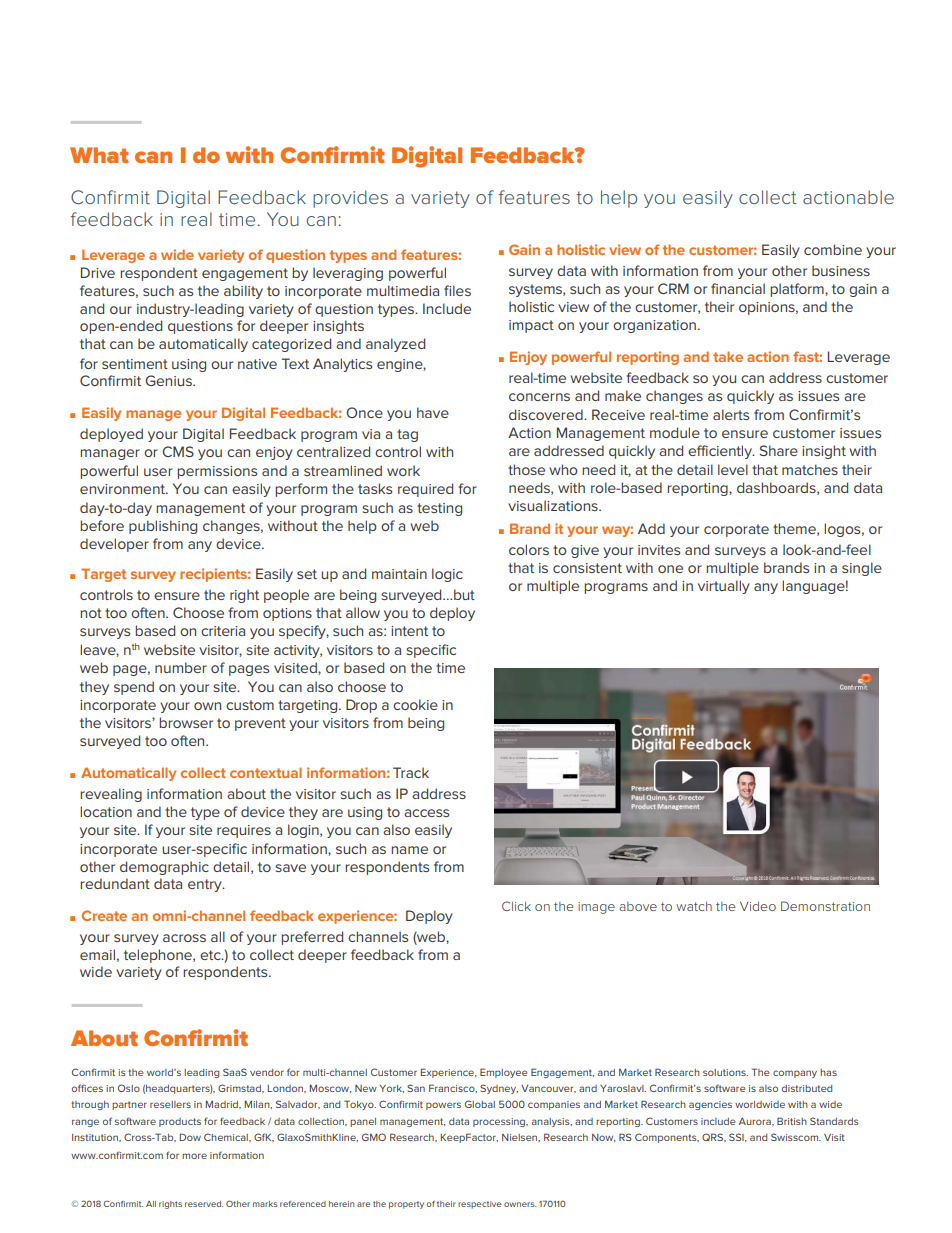  Describe the element at coordinates (163, 527) in the document. I see `publishing` at that location.
